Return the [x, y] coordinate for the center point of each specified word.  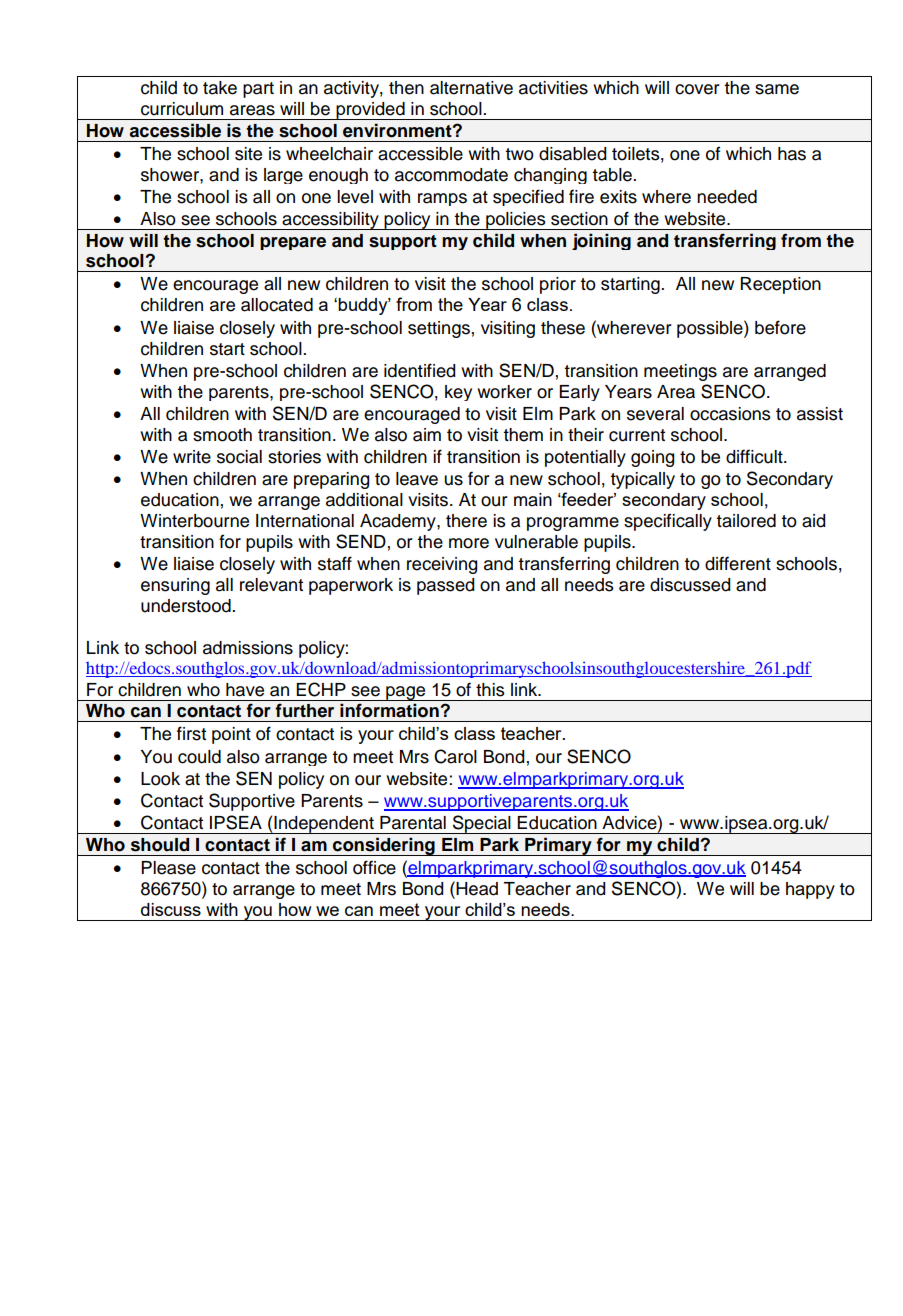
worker [504, 392]
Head [476, 888]
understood [187, 606]
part [258, 90]
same [777, 89]
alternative [471, 88]
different [738, 563]
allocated [277, 305]
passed [446, 586]
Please [168, 868]
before [780, 327]
